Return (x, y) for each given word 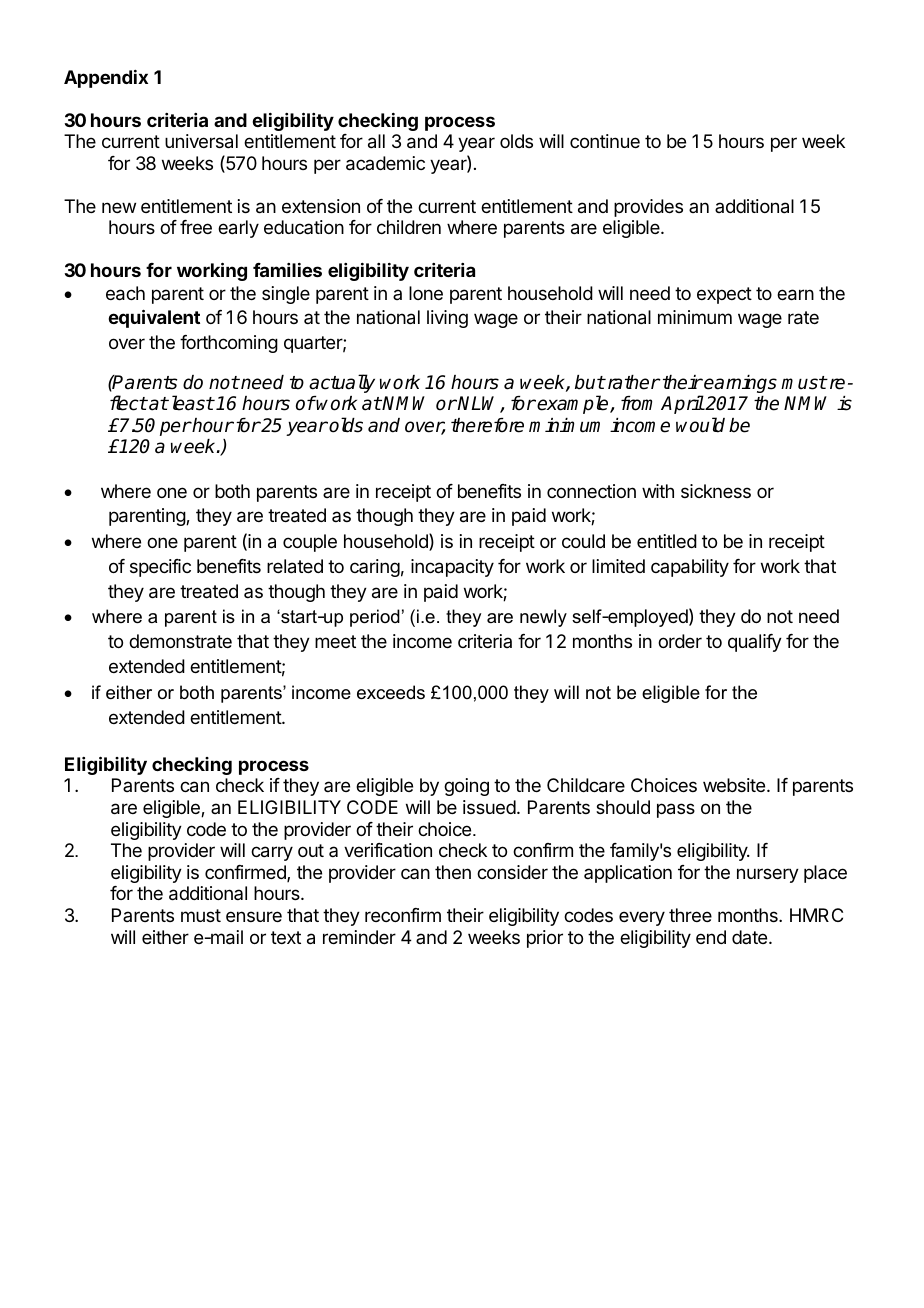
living (447, 319)
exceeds (391, 692)
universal (201, 141)
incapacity (452, 568)
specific (160, 568)
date (751, 937)
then (453, 872)
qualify (755, 643)
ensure (254, 916)
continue (605, 141)
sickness (716, 491)
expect (724, 295)
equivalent (154, 318)
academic (385, 163)
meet (335, 641)
